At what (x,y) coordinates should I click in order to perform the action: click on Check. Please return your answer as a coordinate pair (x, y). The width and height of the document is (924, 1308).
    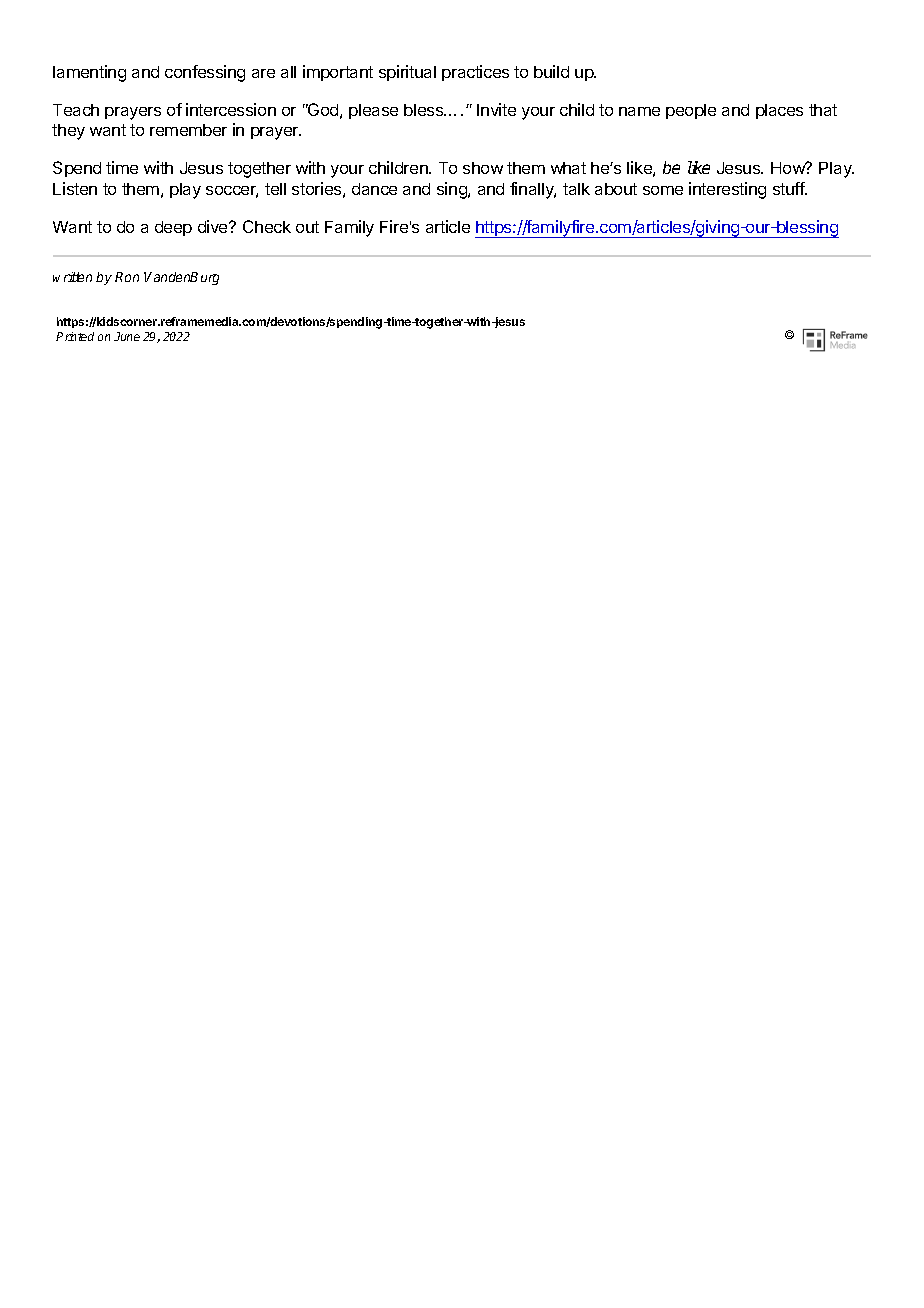
    Looking at the image, I should click on (267, 226).
